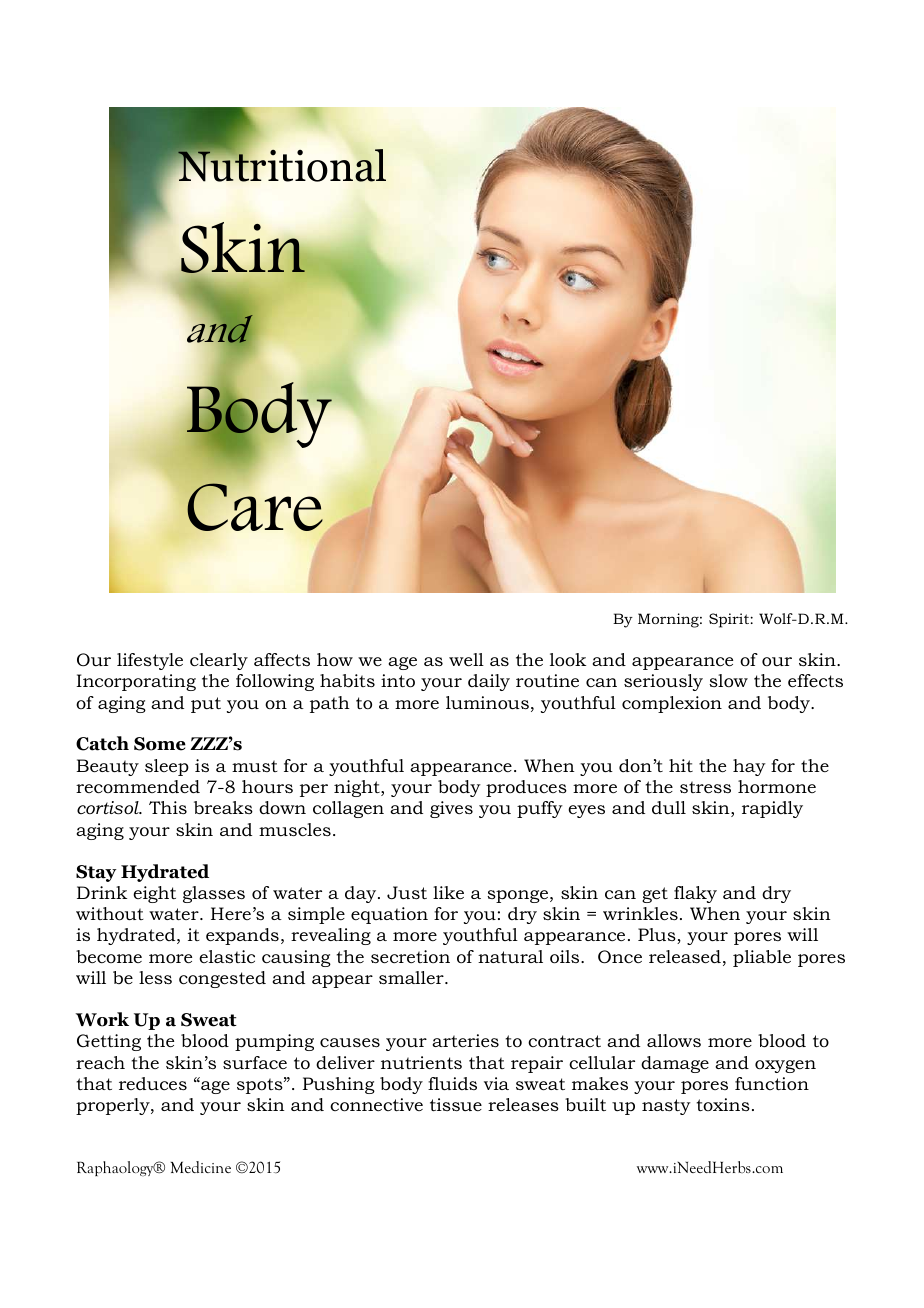 The height and width of the image is (1308, 924). Describe the element at coordinates (155, 977) in the image. I see `less` at that location.
